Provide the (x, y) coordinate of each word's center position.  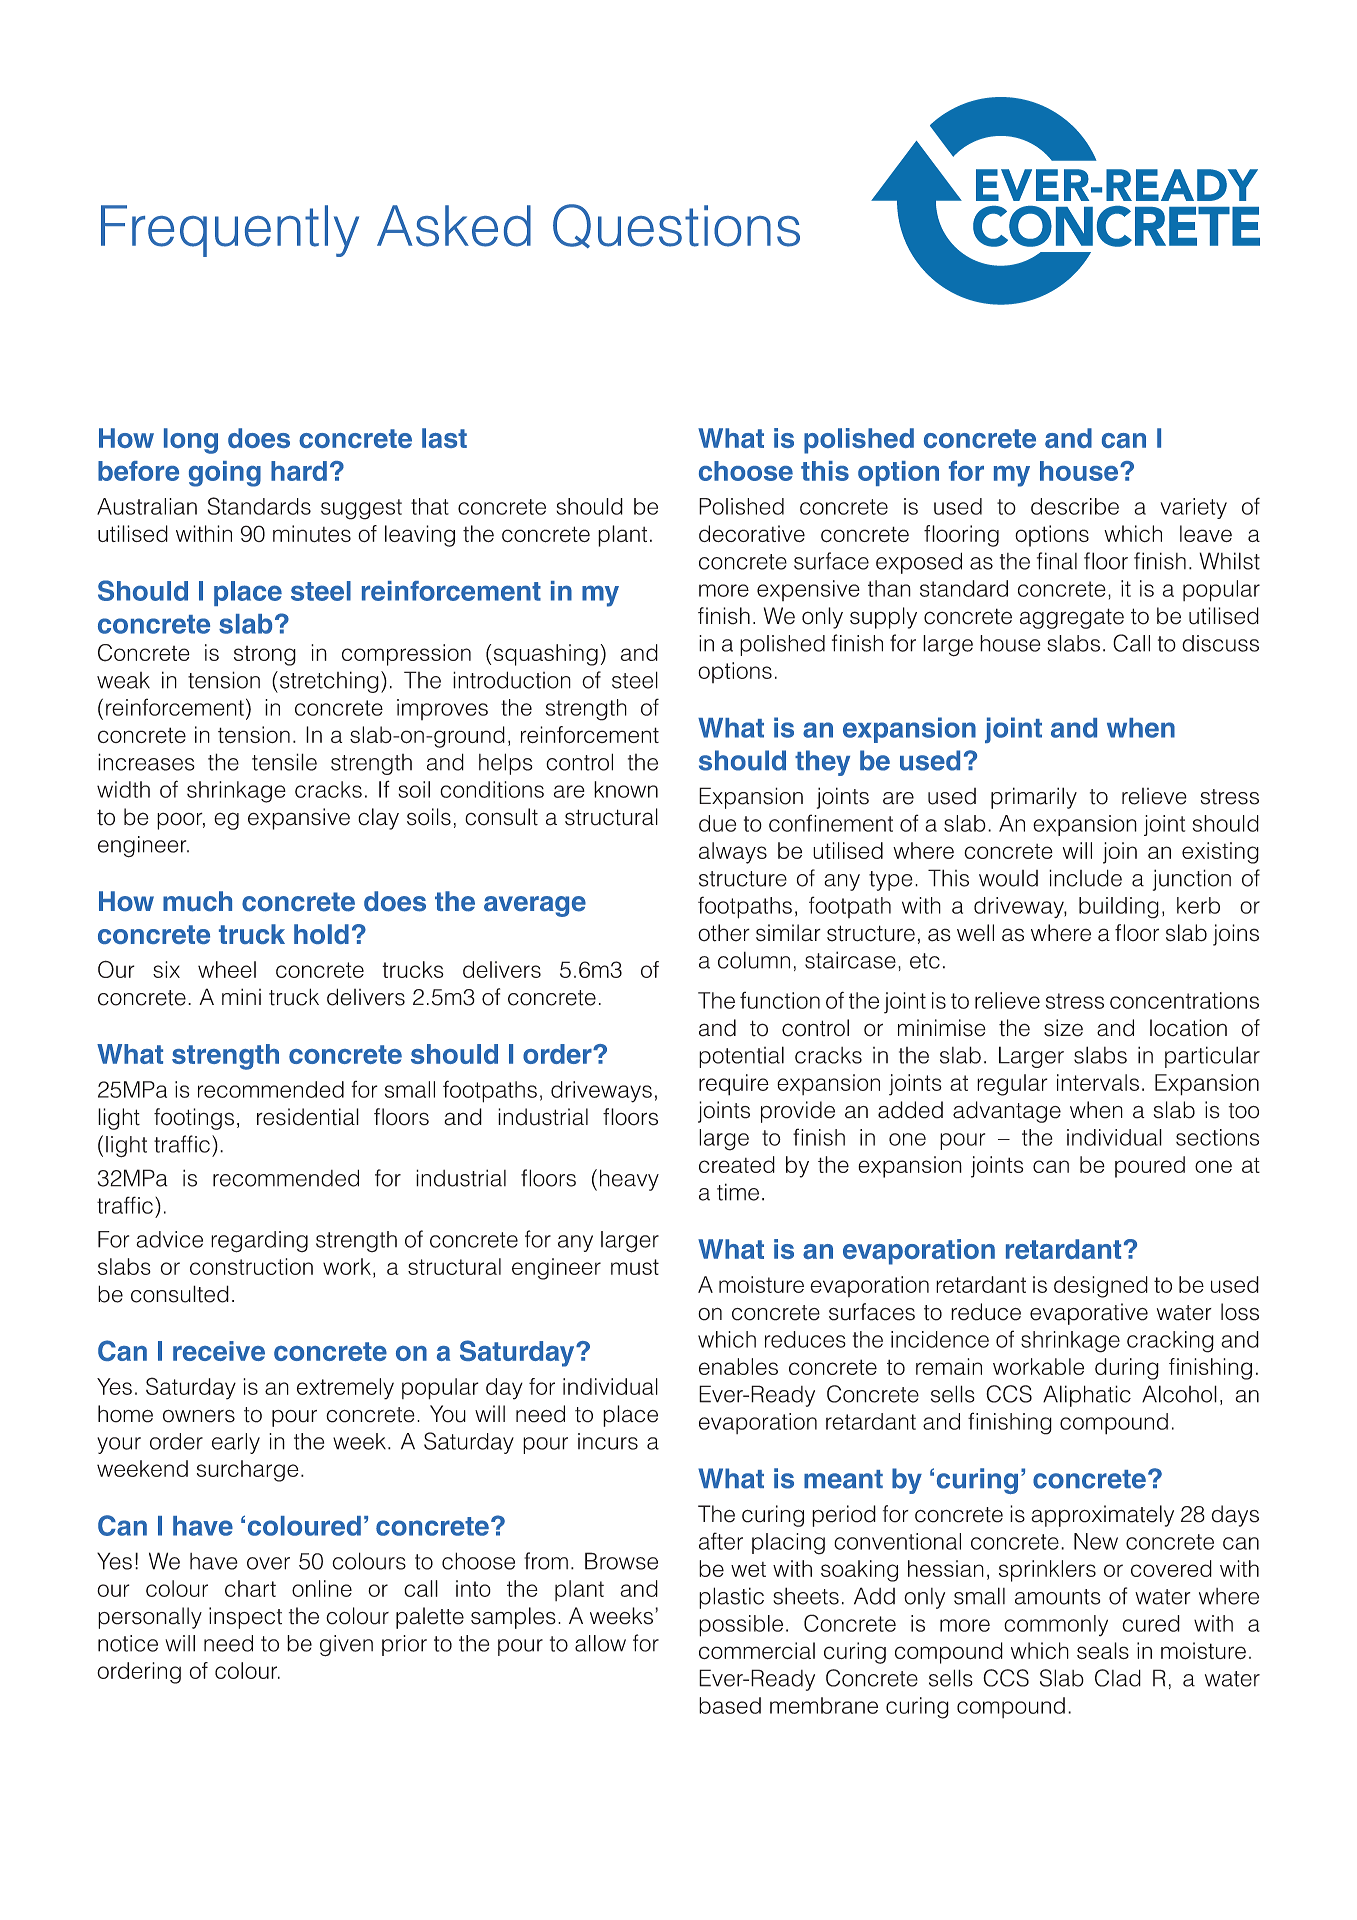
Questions (676, 226)
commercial (757, 1651)
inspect (245, 1618)
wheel (227, 969)
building (1119, 908)
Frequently (230, 231)
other (724, 933)
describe (1075, 506)
